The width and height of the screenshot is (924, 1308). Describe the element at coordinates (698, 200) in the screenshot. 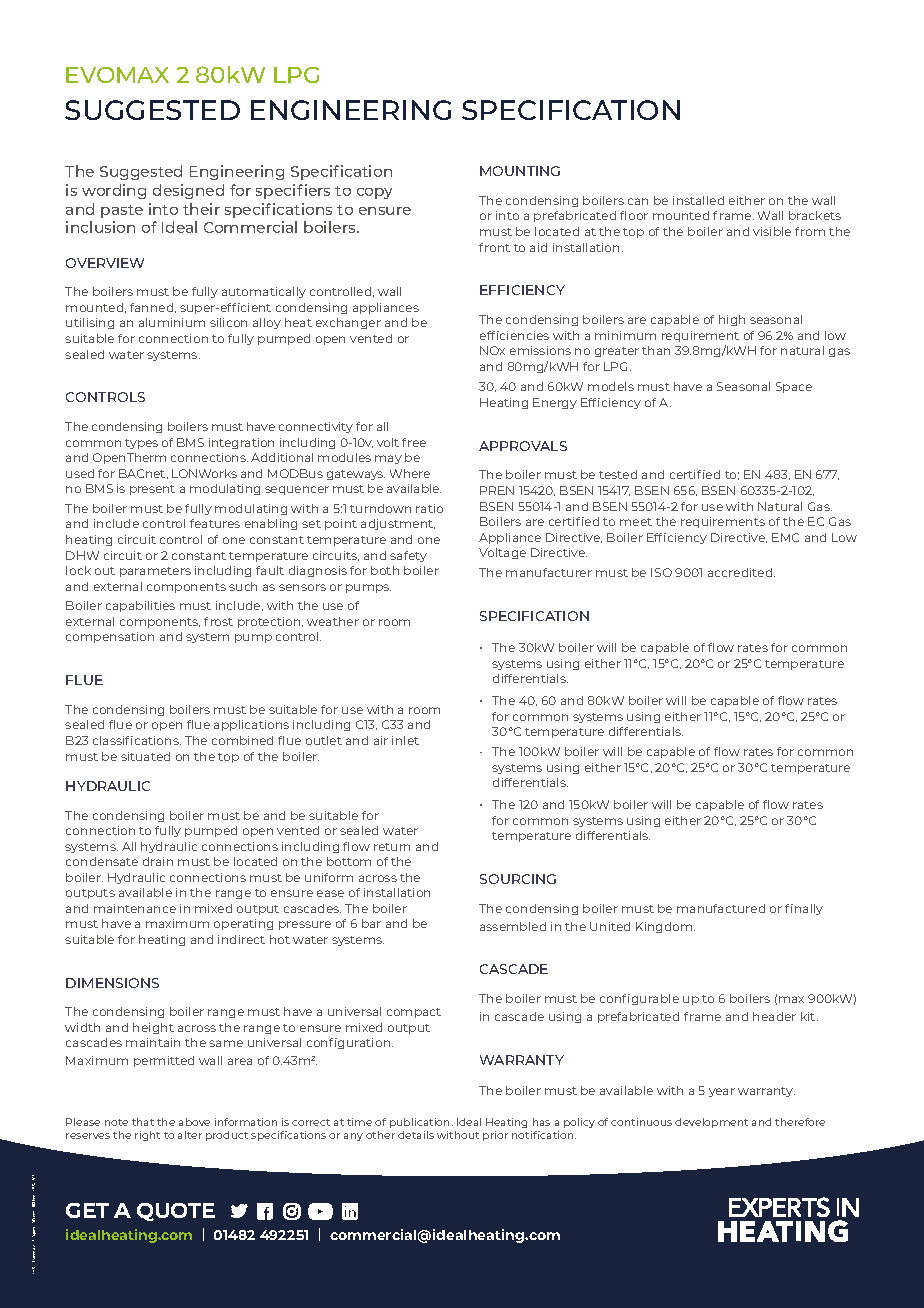

I see `installed` at that location.
